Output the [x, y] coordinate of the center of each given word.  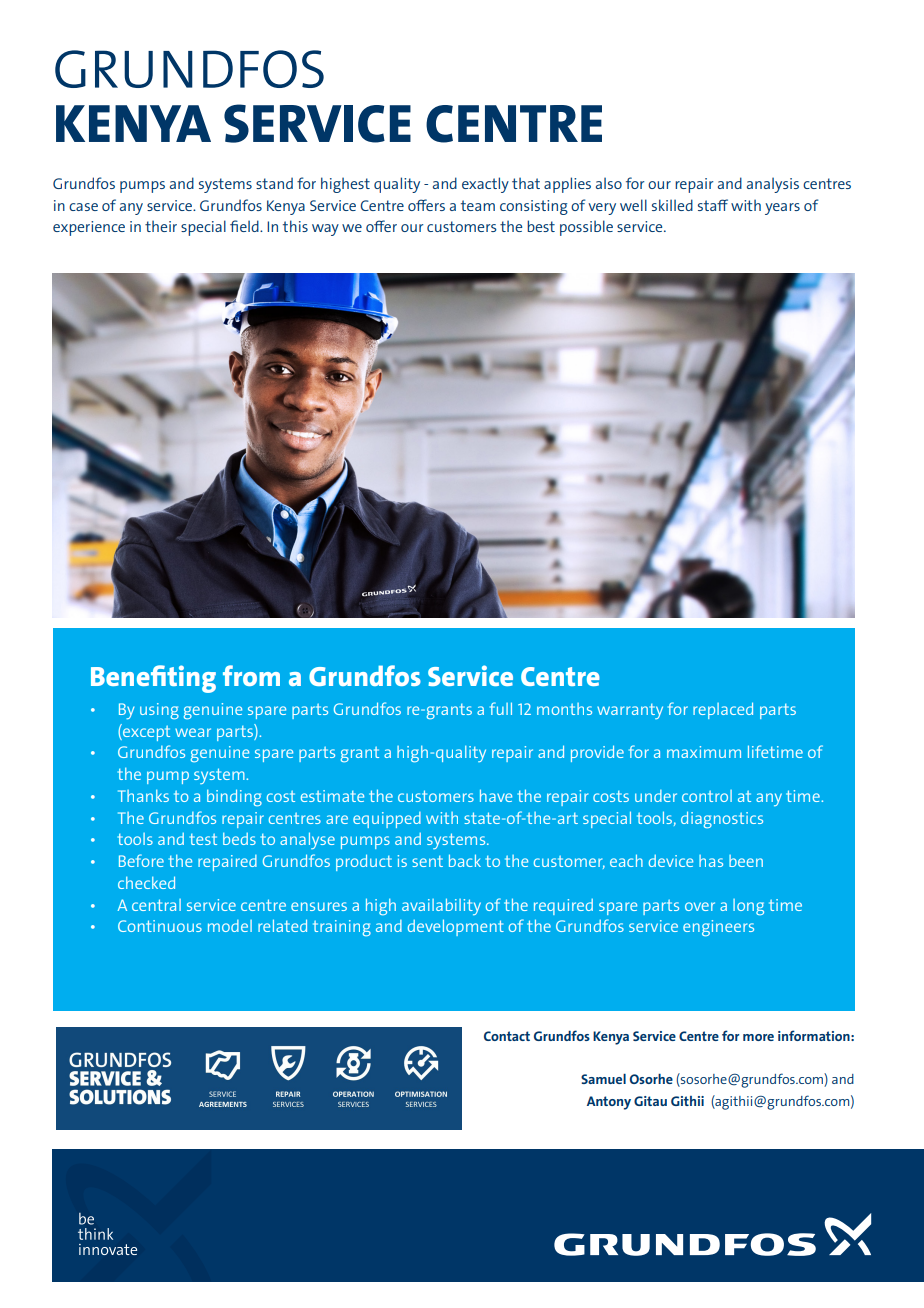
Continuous [160, 926]
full [501, 708]
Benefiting [153, 679]
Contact [507, 1036]
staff [713, 205]
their [161, 226]
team [478, 205]
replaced [723, 710]
